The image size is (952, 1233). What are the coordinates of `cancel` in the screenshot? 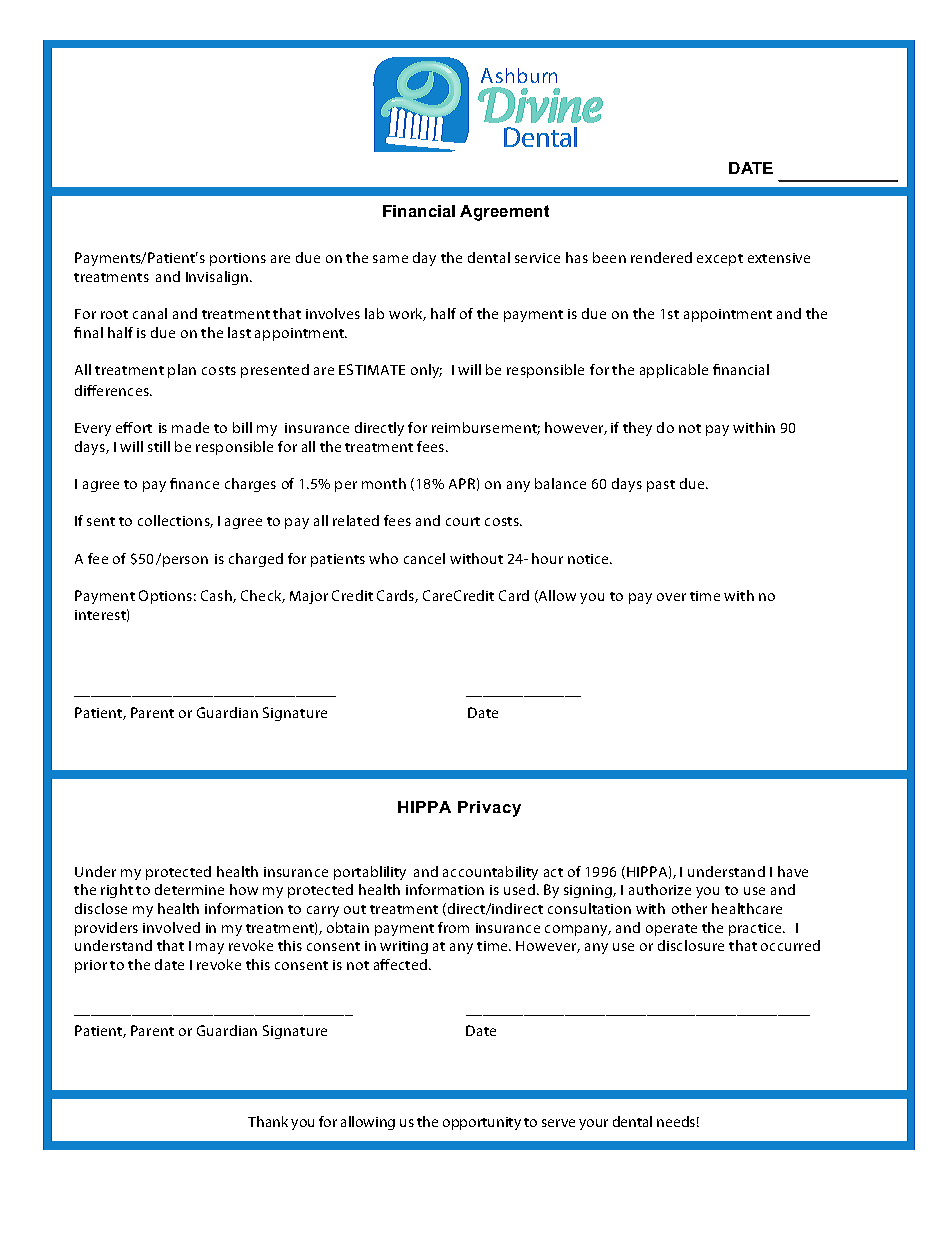 It's located at (424, 558).
